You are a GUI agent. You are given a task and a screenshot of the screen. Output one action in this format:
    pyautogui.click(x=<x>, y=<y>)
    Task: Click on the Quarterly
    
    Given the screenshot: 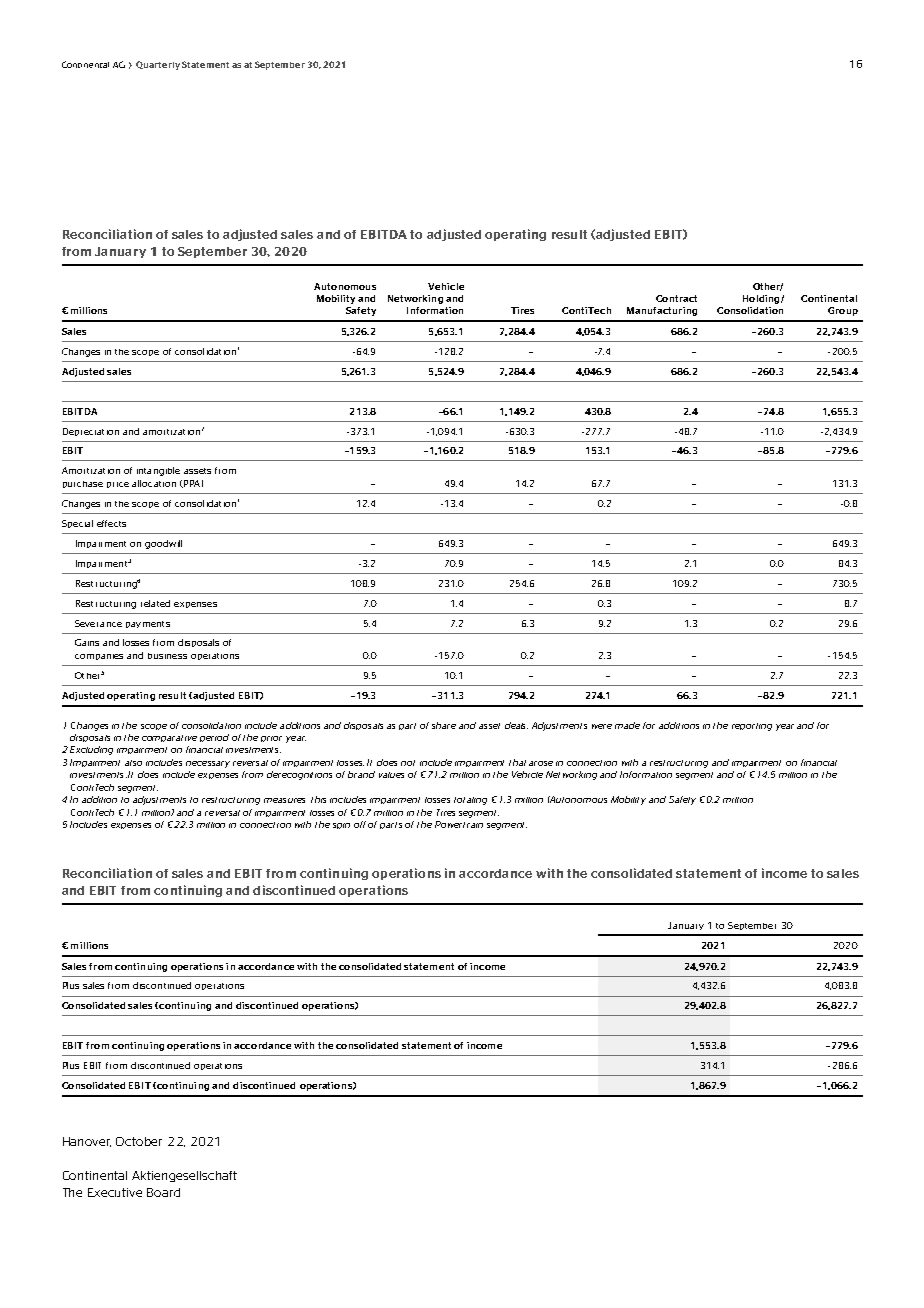 What is the action you would take?
    pyautogui.click(x=158, y=65)
